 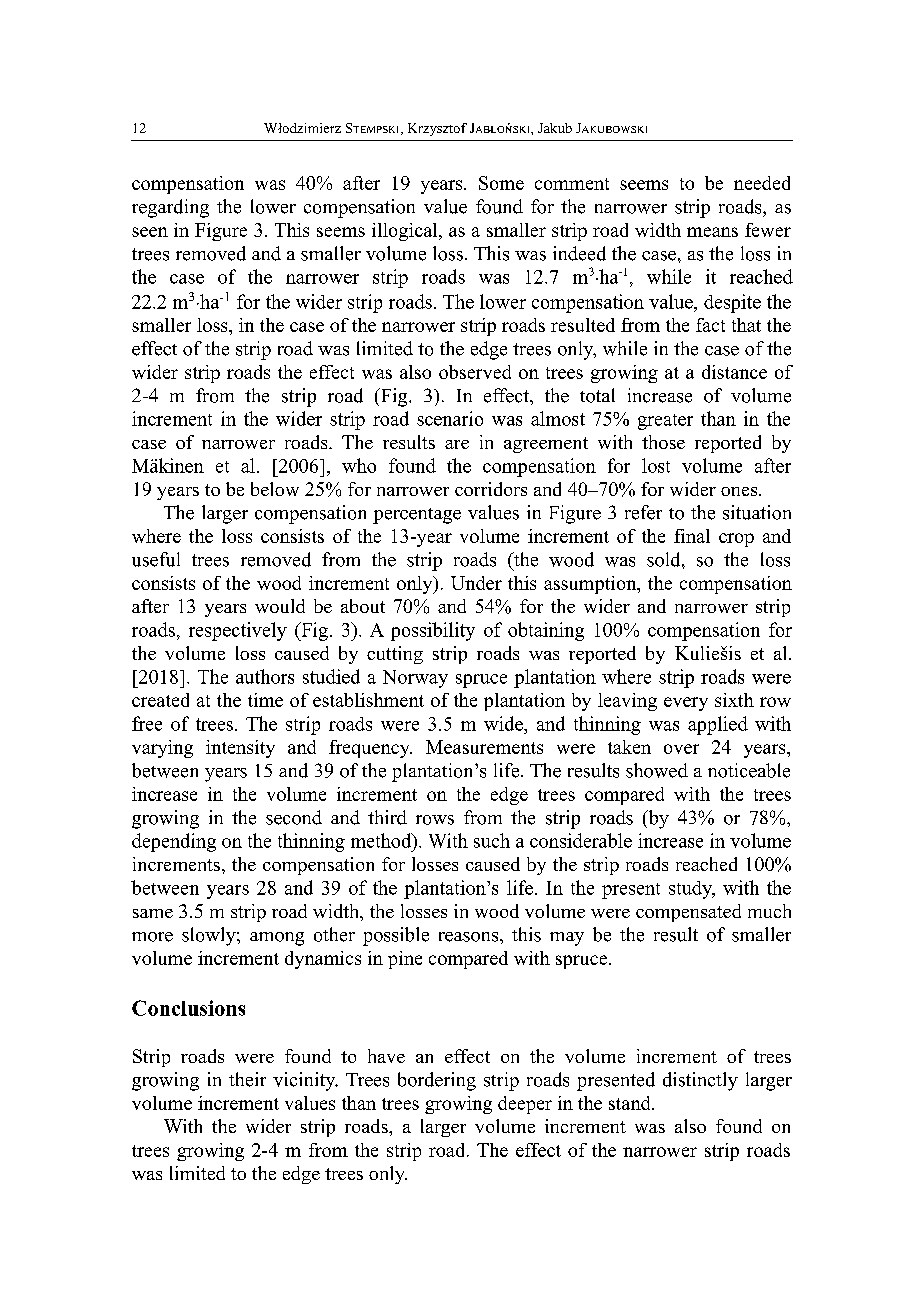 What do you see at coordinates (247, 1079) in the screenshot?
I see `their` at bounding box center [247, 1079].
